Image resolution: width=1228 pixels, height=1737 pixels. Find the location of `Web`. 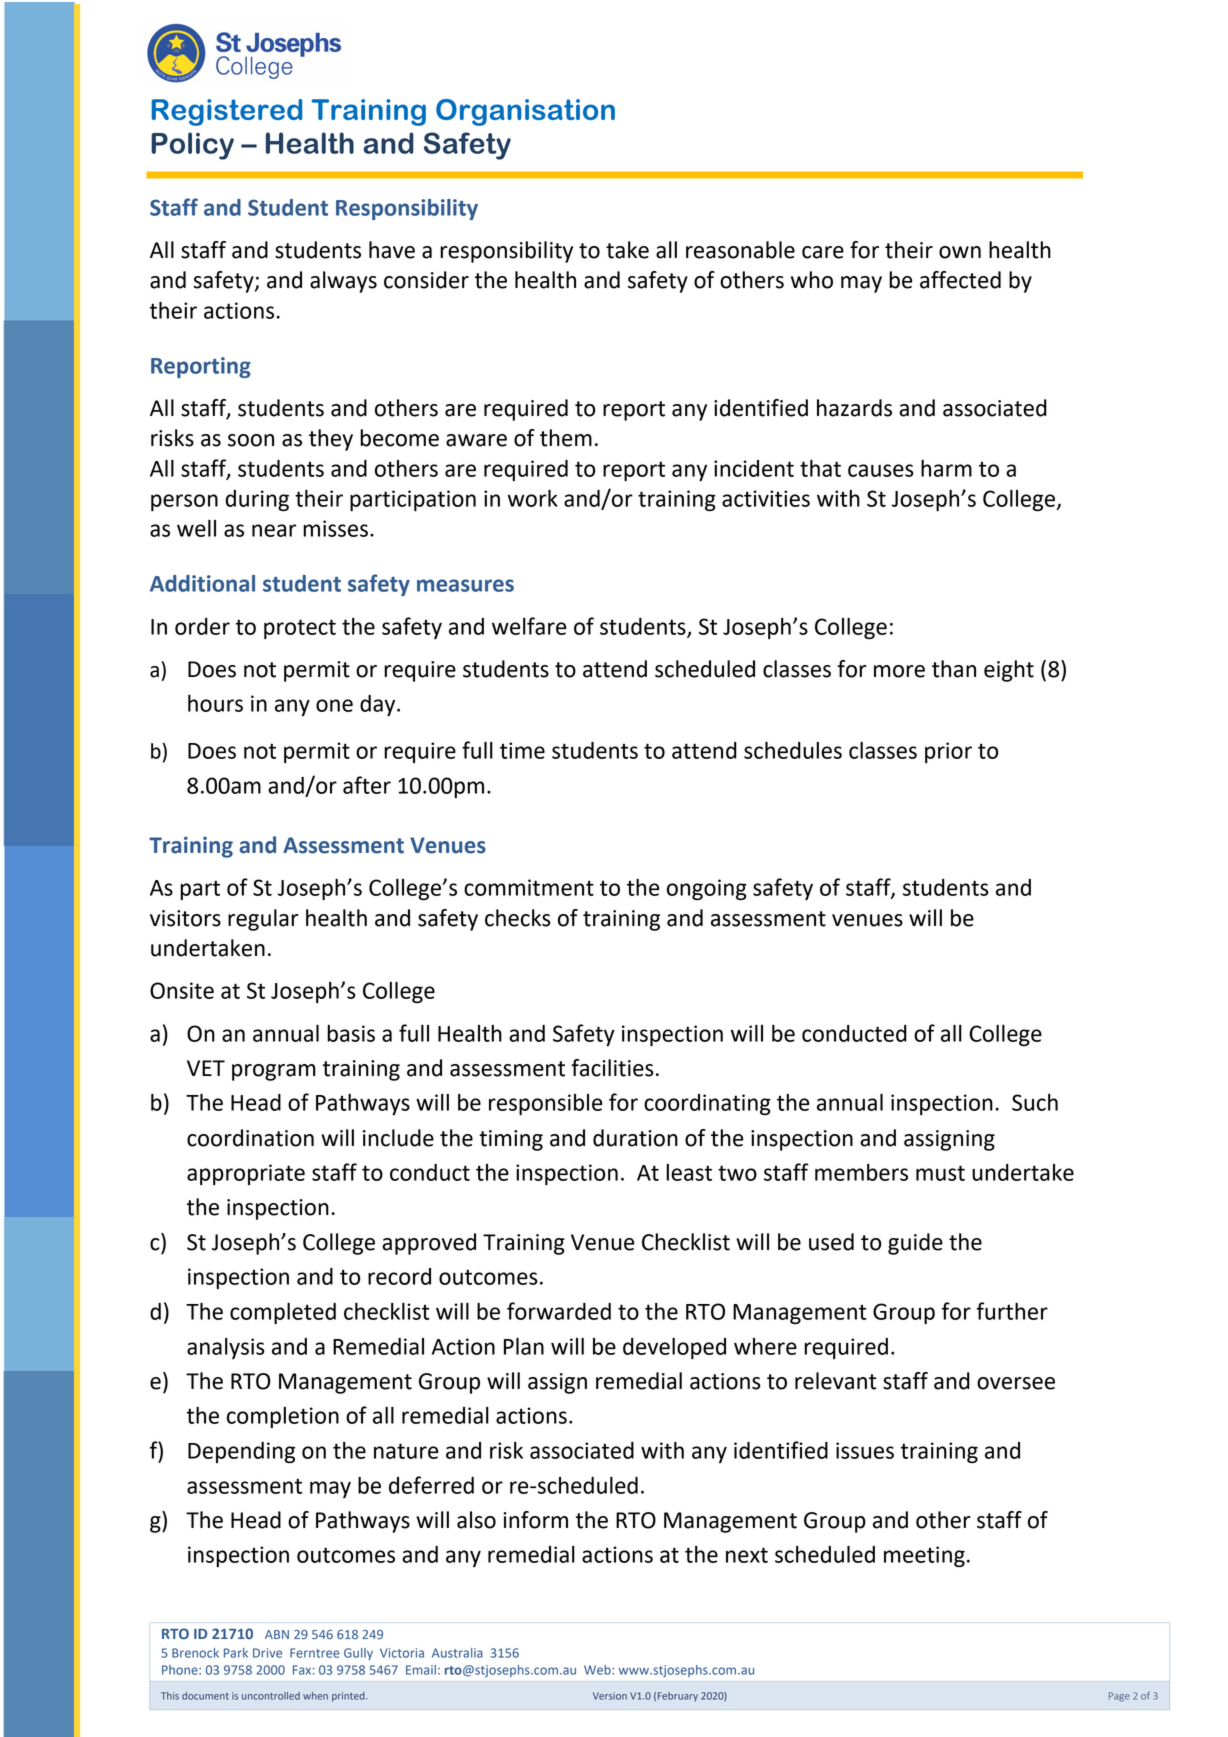

Web is located at coordinates (598, 1670).
